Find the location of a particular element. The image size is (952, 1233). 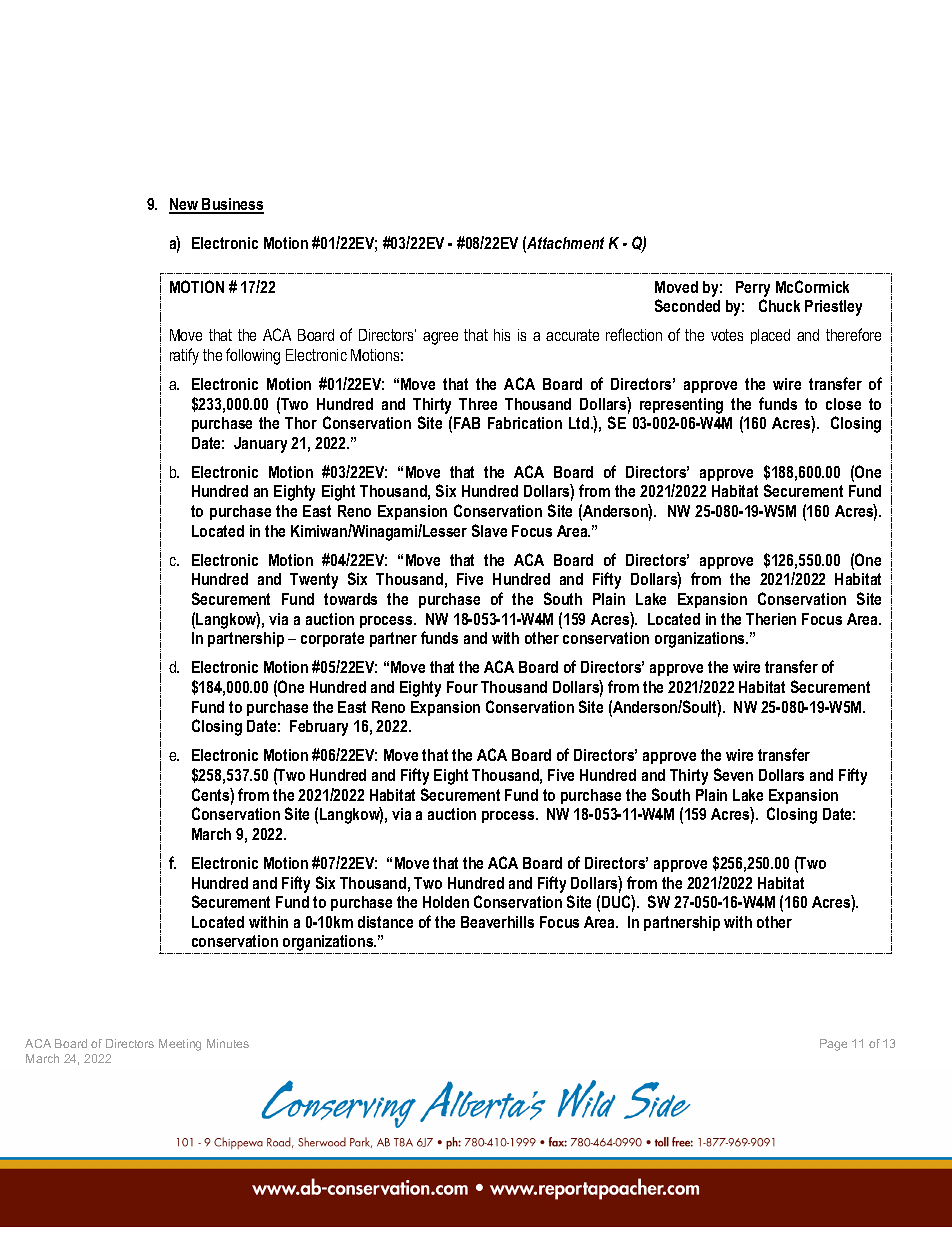

Fabrication is located at coordinates (525, 423).
